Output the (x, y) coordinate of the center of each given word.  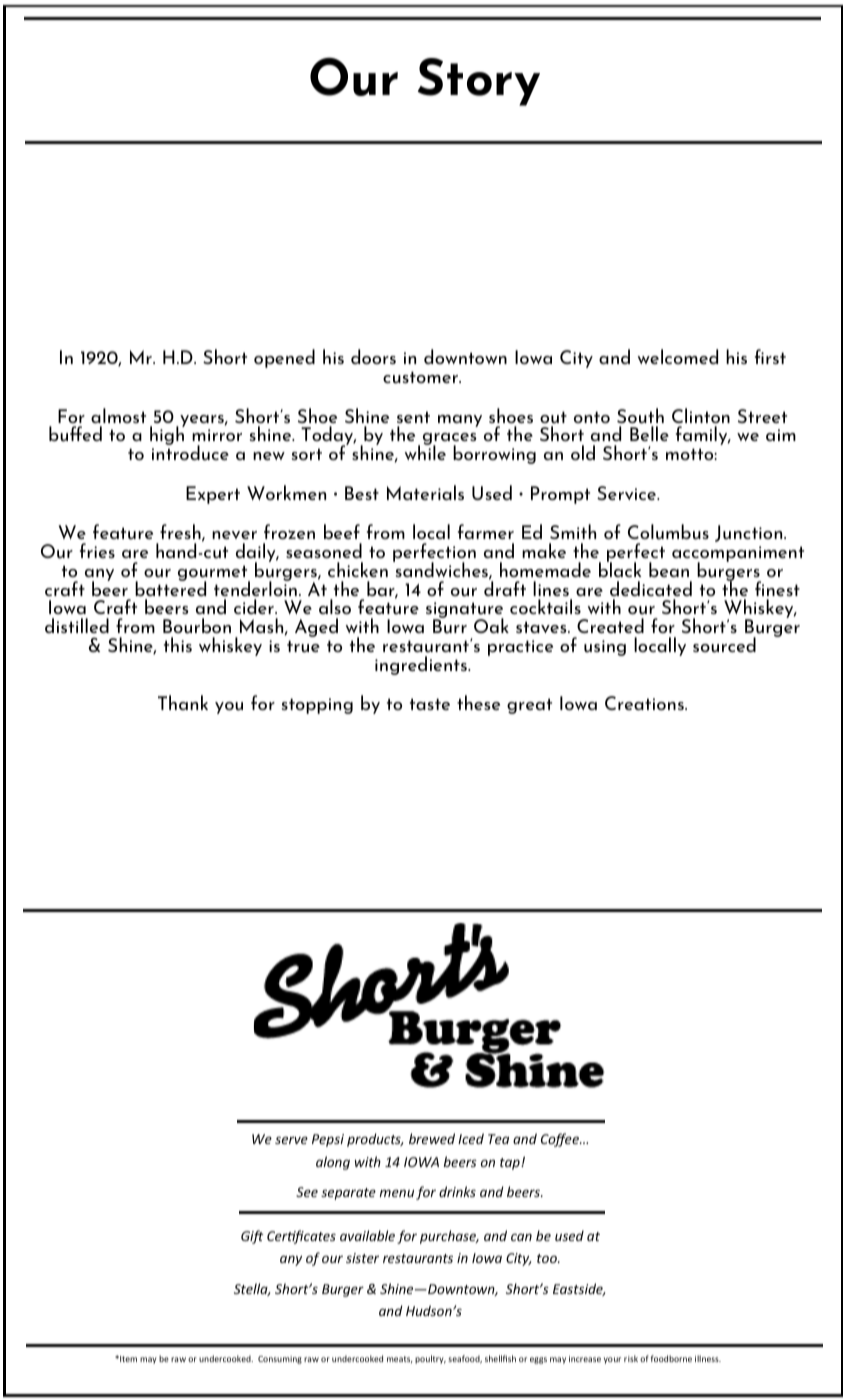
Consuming (280, 1360)
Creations (645, 703)
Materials (425, 492)
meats (400, 1359)
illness (708, 1358)
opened (284, 358)
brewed (432, 1138)
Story (479, 82)
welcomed (678, 356)
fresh (181, 533)
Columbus (668, 532)
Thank (183, 702)
